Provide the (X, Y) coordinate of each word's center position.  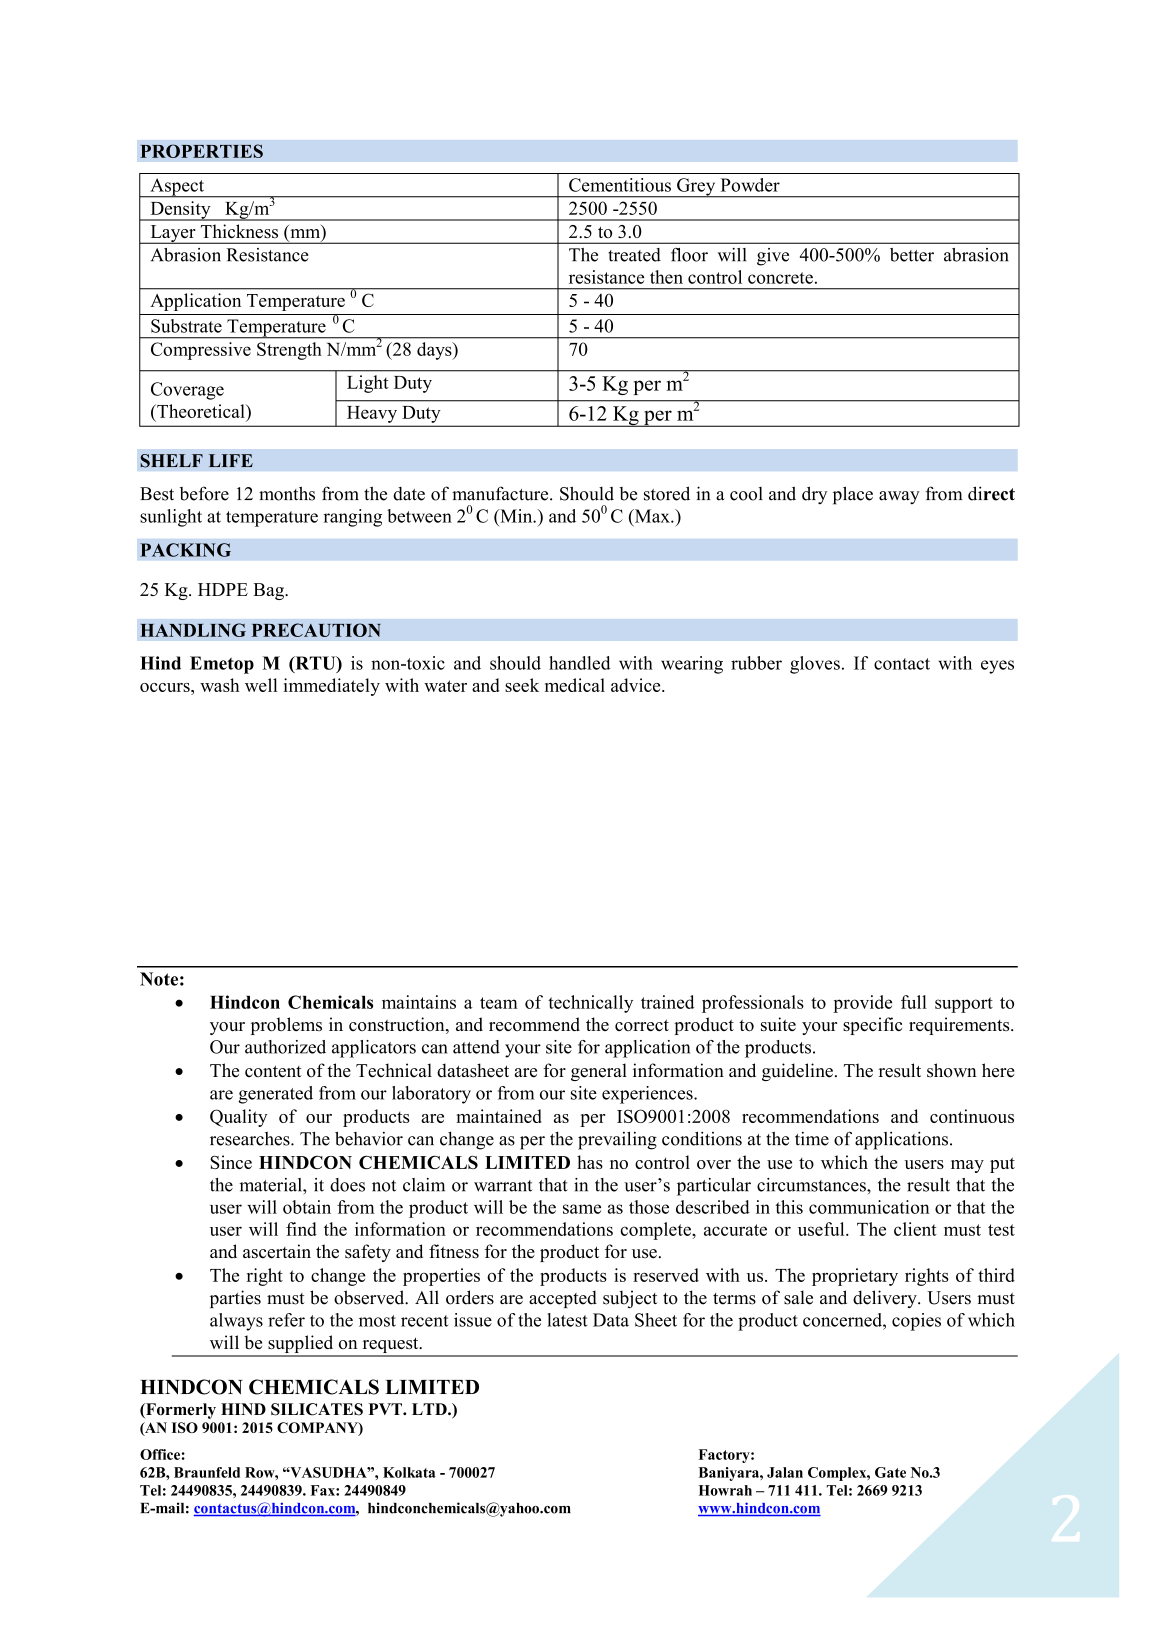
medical (575, 685)
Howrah (725, 1490)
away (899, 498)
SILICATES (317, 1409)
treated (634, 255)
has (590, 1162)
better (912, 255)
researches (251, 1139)
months (287, 493)
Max (652, 517)
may (967, 1166)
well (261, 685)
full (914, 1002)
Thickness (239, 231)
